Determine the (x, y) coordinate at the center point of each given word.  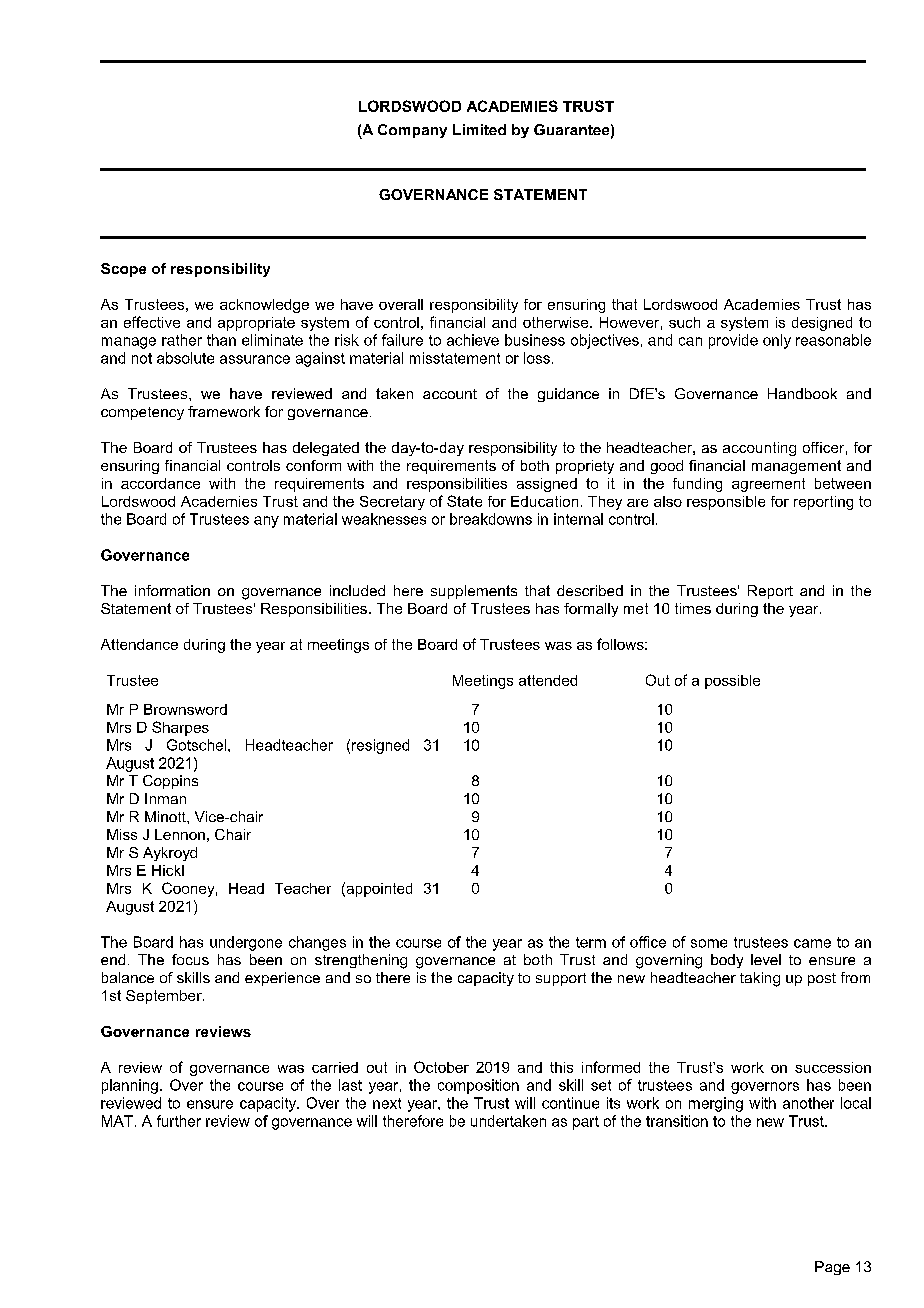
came (812, 943)
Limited (479, 129)
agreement (768, 485)
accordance (160, 483)
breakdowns (491, 519)
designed (822, 324)
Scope (123, 270)
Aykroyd (170, 854)
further (179, 1121)
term (591, 942)
